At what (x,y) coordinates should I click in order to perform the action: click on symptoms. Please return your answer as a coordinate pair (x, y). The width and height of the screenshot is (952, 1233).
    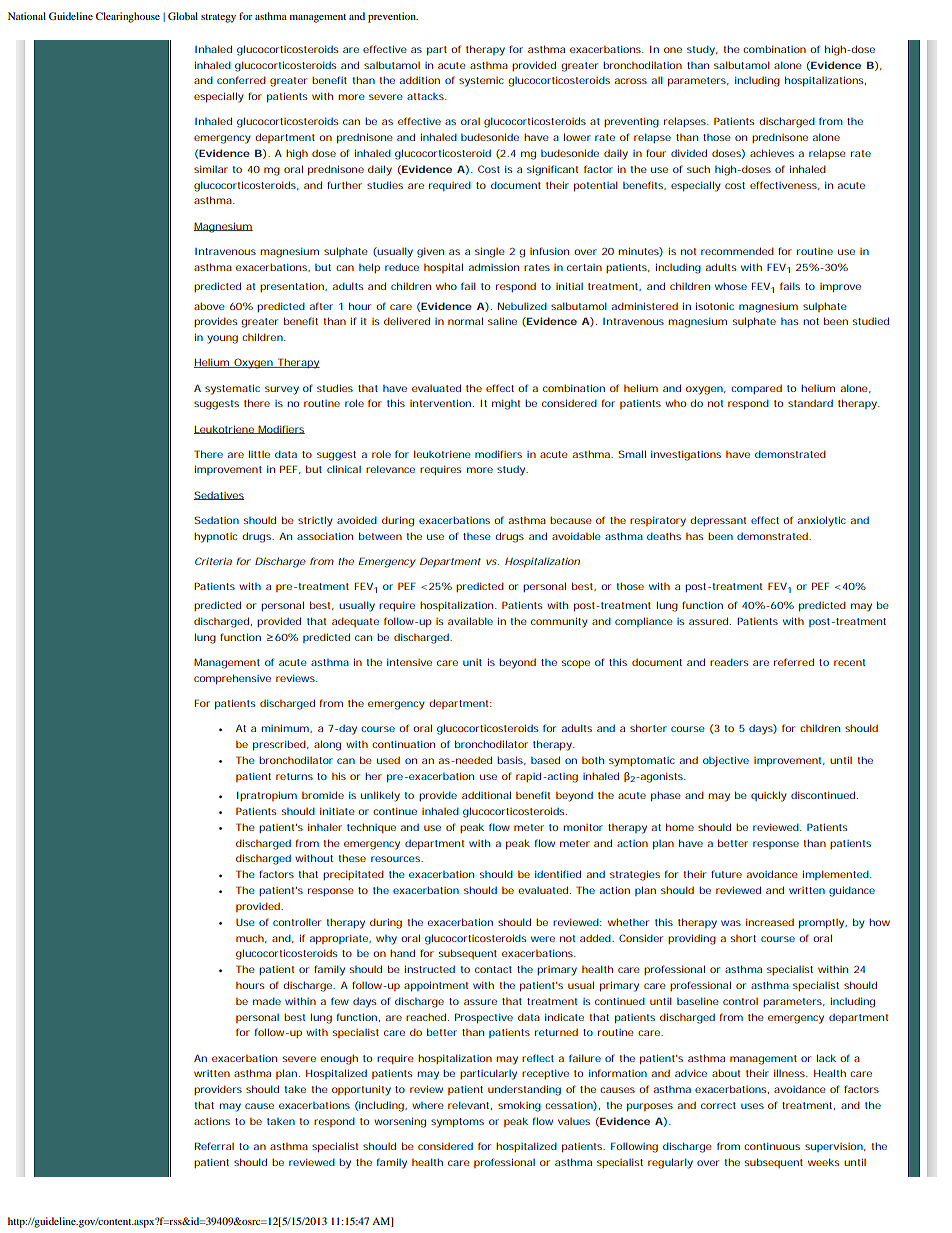
    Looking at the image, I should click on (457, 1123).
